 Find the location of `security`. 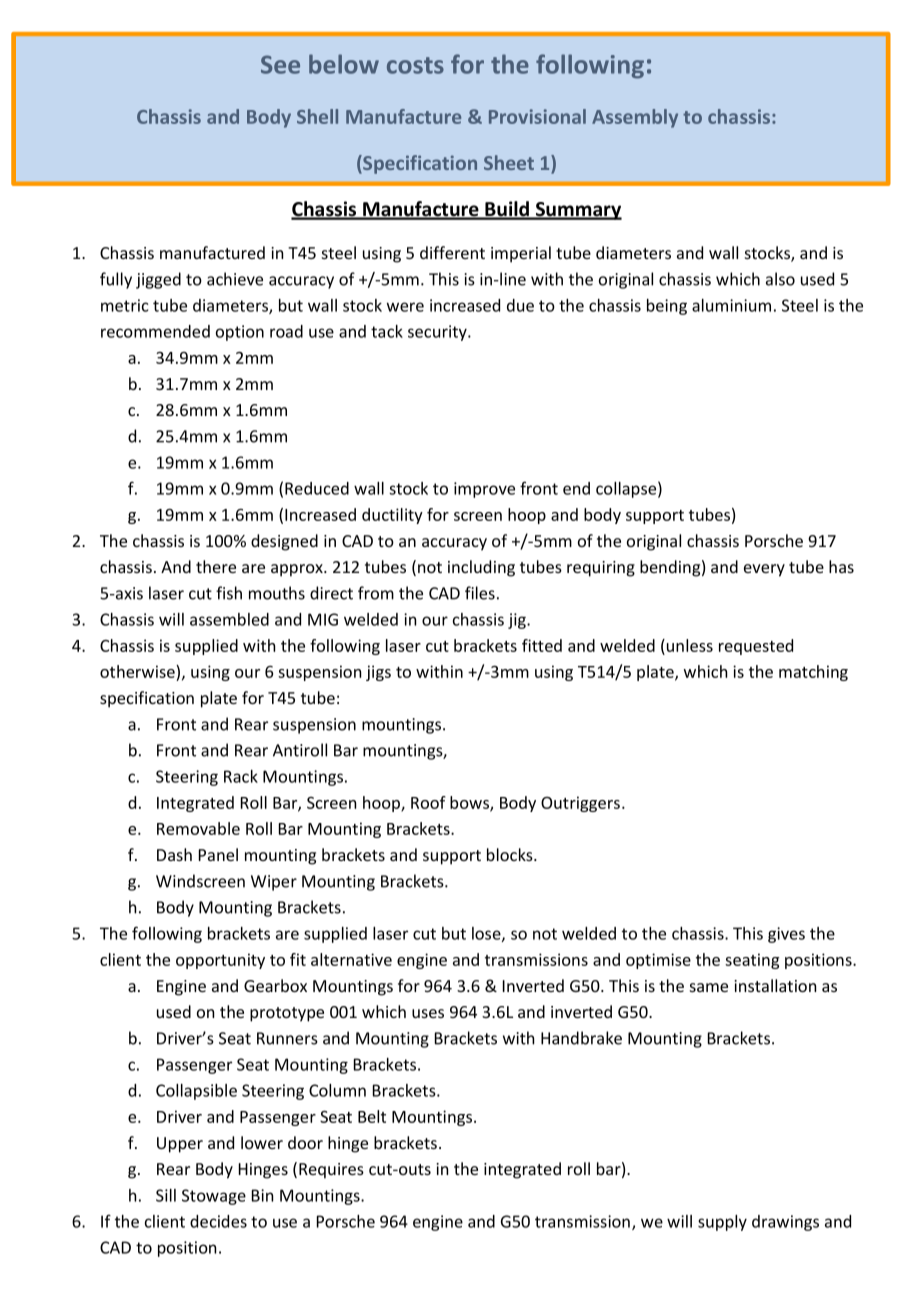

security is located at coordinates (438, 333).
